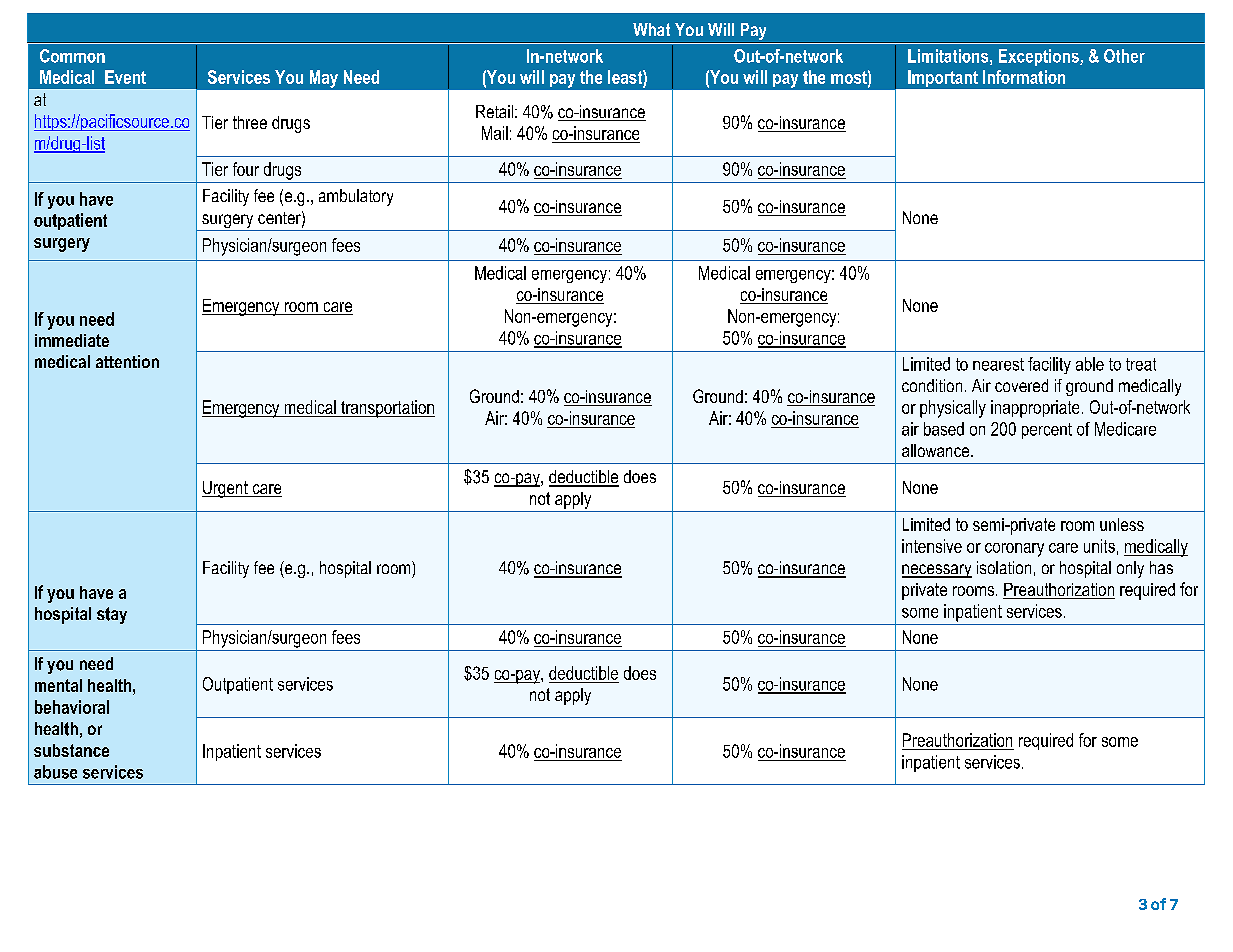 Image resolution: width=1233 pixels, height=952 pixels. What do you see at coordinates (226, 489) in the screenshot?
I see `Urgent` at bounding box center [226, 489].
